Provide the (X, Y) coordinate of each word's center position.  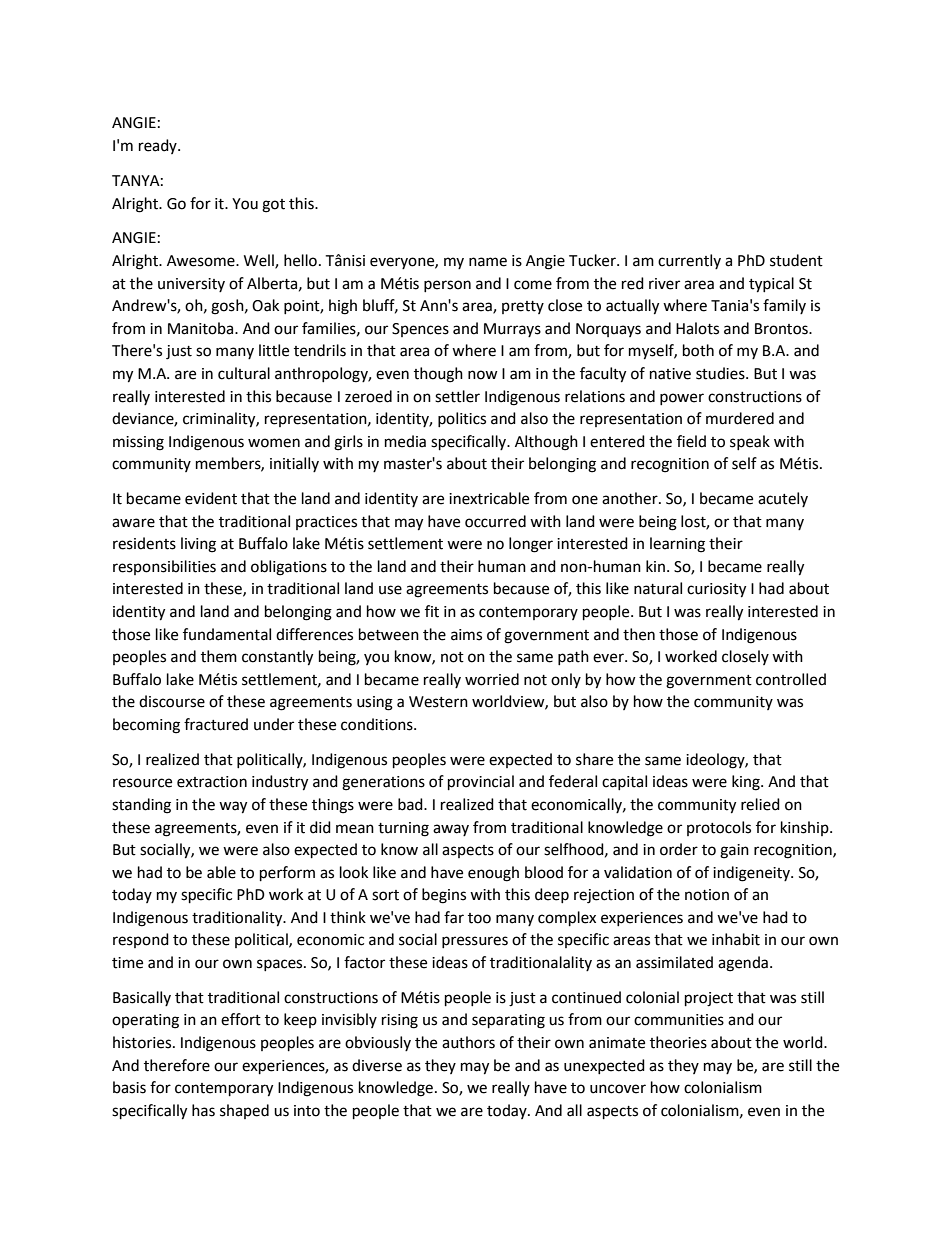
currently (689, 261)
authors (468, 1042)
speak (750, 442)
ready (159, 146)
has (203, 1110)
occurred (495, 521)
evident (211, 498)
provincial (481, 783)
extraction (212, 782)
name (488, 262)
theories (678, 1042)
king (747, 783)
